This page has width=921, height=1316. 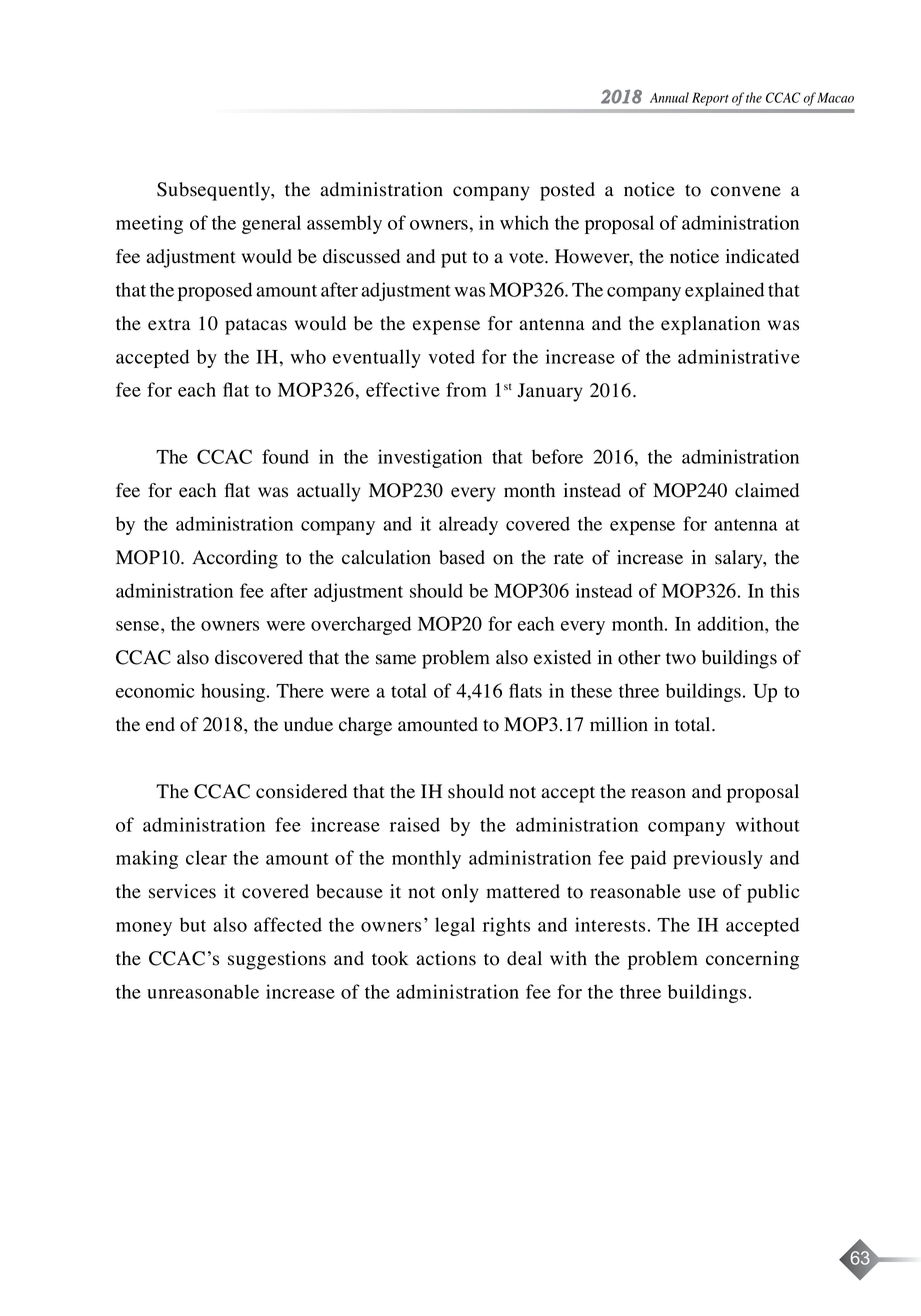 I want to click on claimed, so click(x=767, y=490).
